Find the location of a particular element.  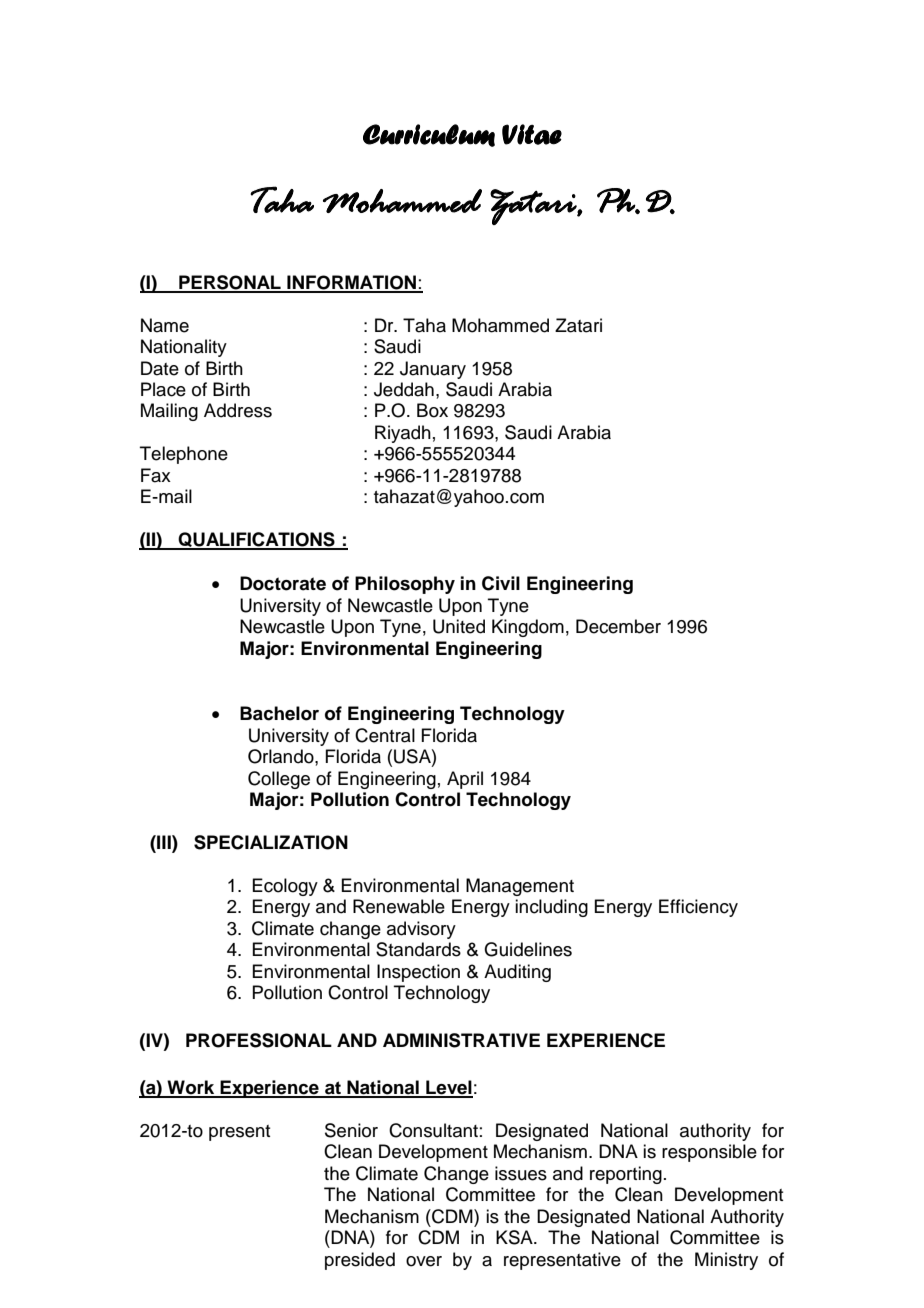

over is located at coordinates (424, 1261).
